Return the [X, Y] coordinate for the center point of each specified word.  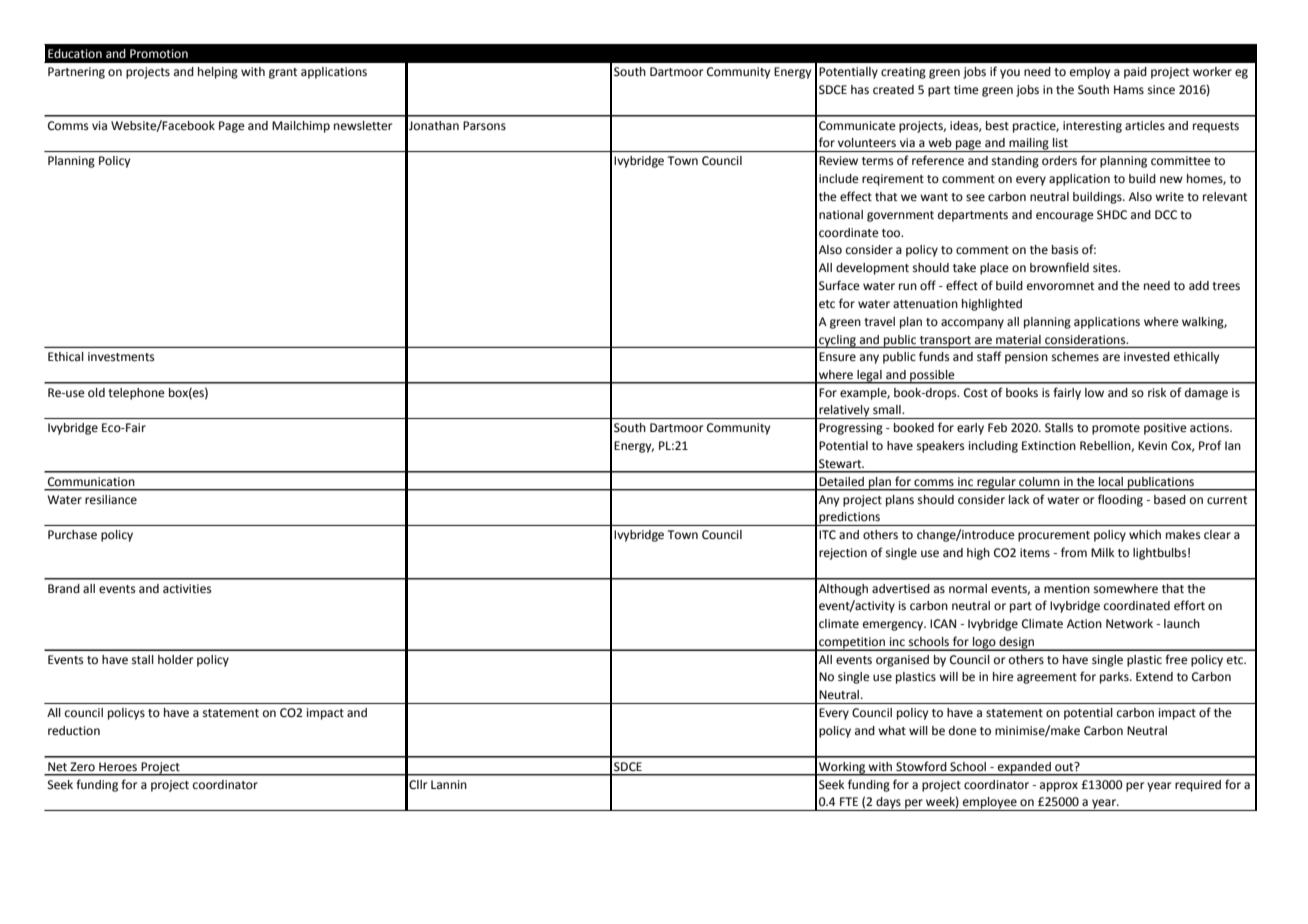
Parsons [484, 126]
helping [218, 73]
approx [1059, 787]
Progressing [851, 429]
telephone [136, 394]
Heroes [118, 767]
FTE [849, 801]
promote [1116, 429]
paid [1135, 73]
